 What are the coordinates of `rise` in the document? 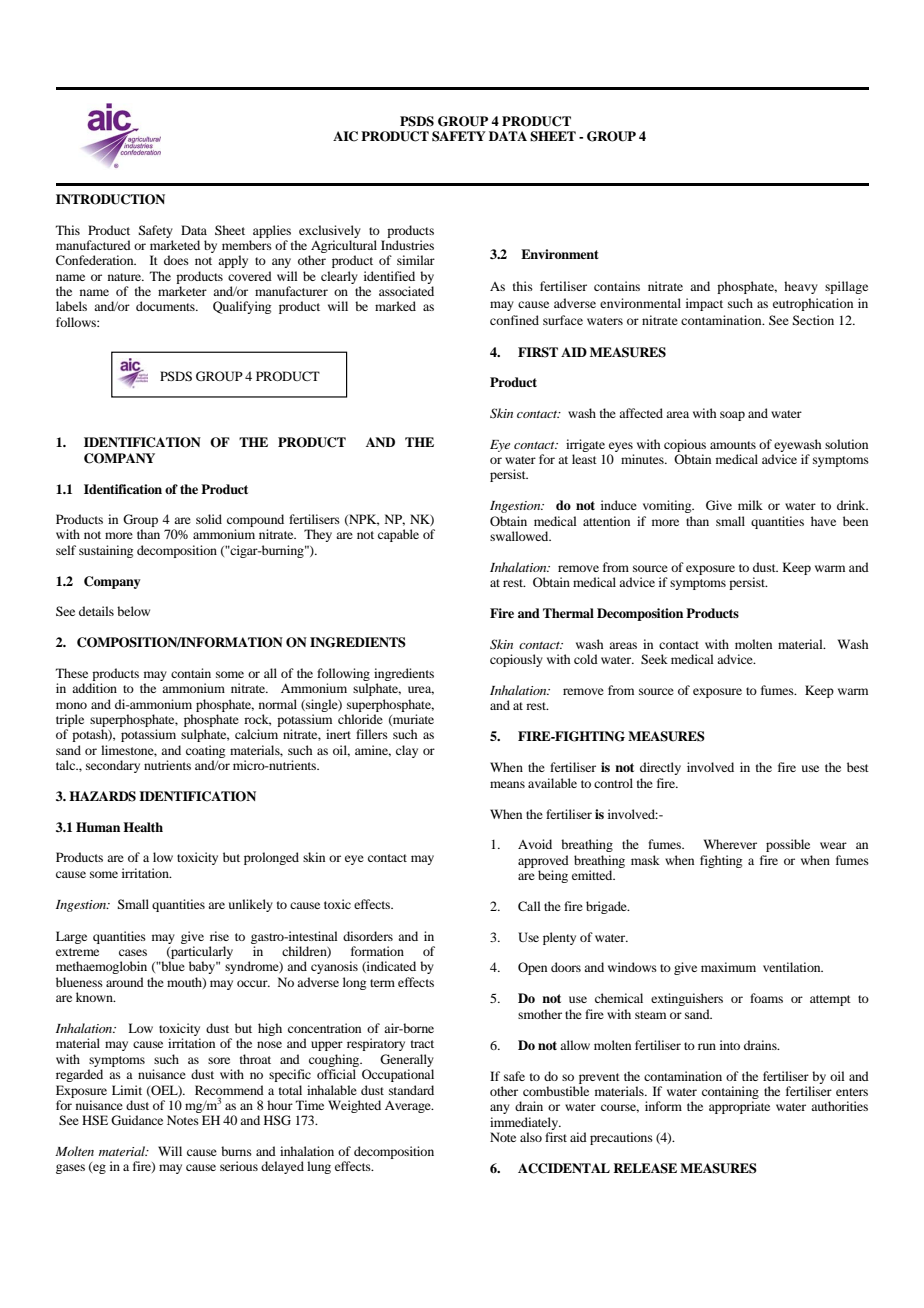 It's located at (219, 936).
